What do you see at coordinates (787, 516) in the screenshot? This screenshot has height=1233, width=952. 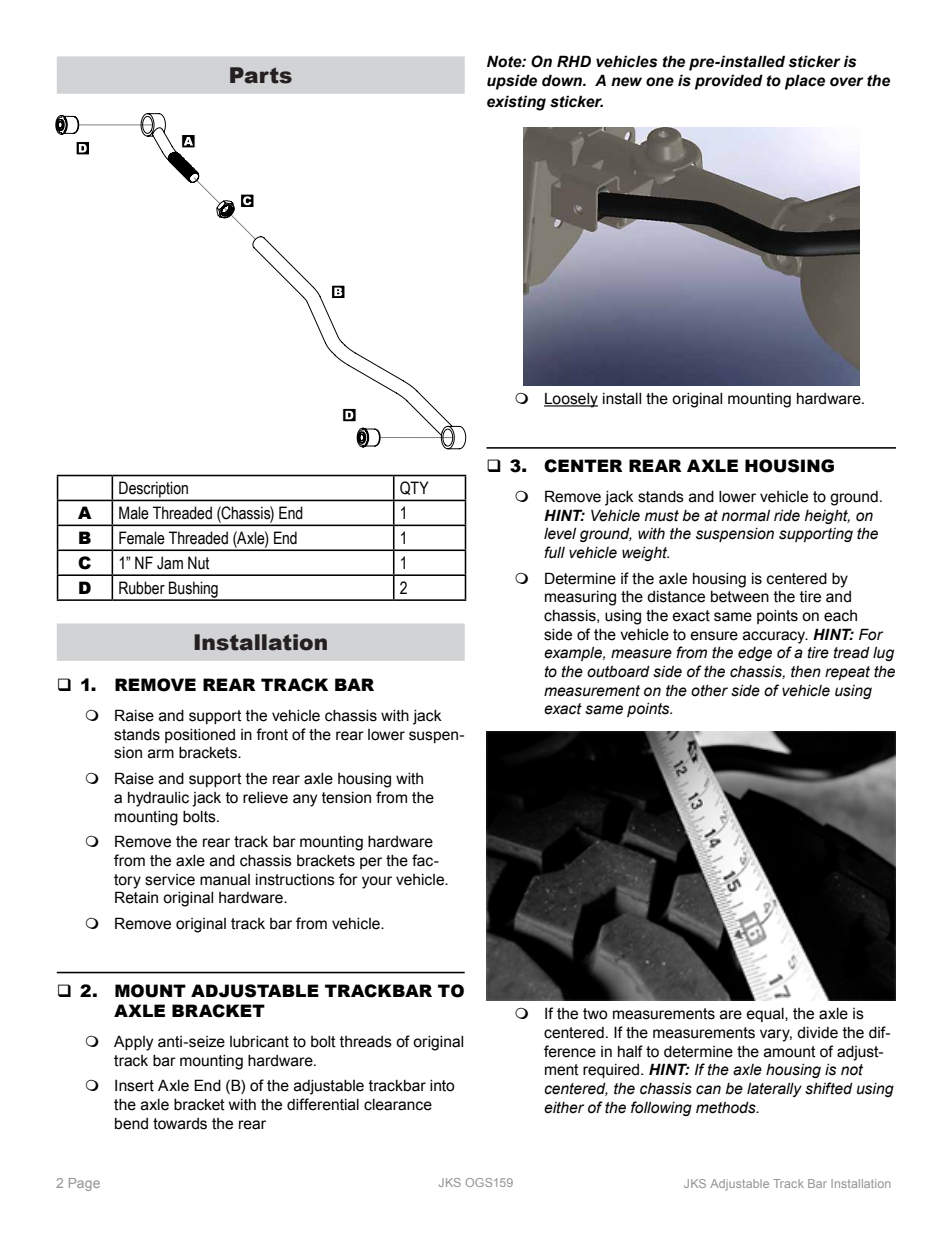 I see `ride` at bounding box center [787, 516].
